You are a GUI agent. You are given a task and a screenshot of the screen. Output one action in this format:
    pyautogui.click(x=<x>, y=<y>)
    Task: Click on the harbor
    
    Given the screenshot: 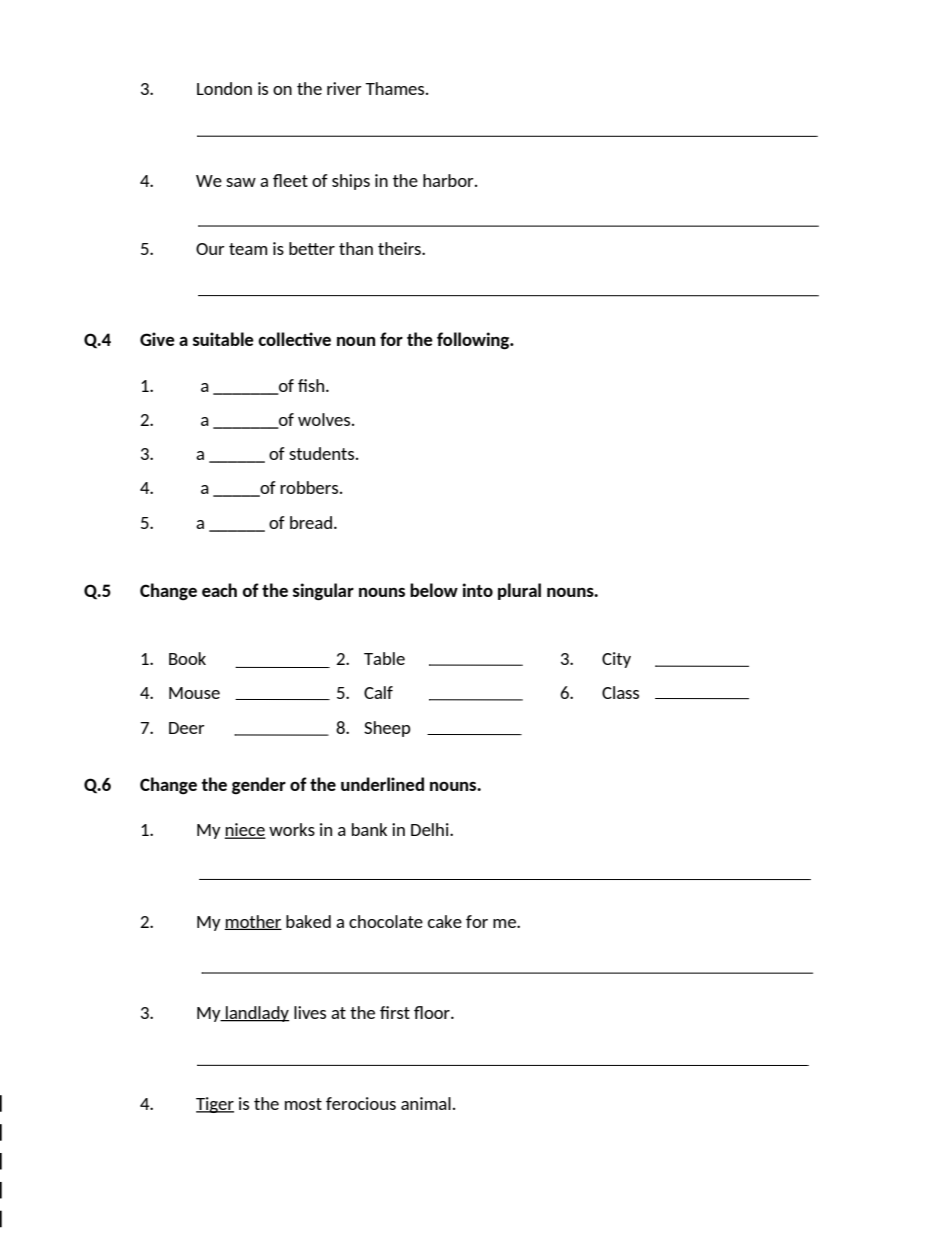 What is the action you would take?
    pyautogui.click(x=449, y=180)
